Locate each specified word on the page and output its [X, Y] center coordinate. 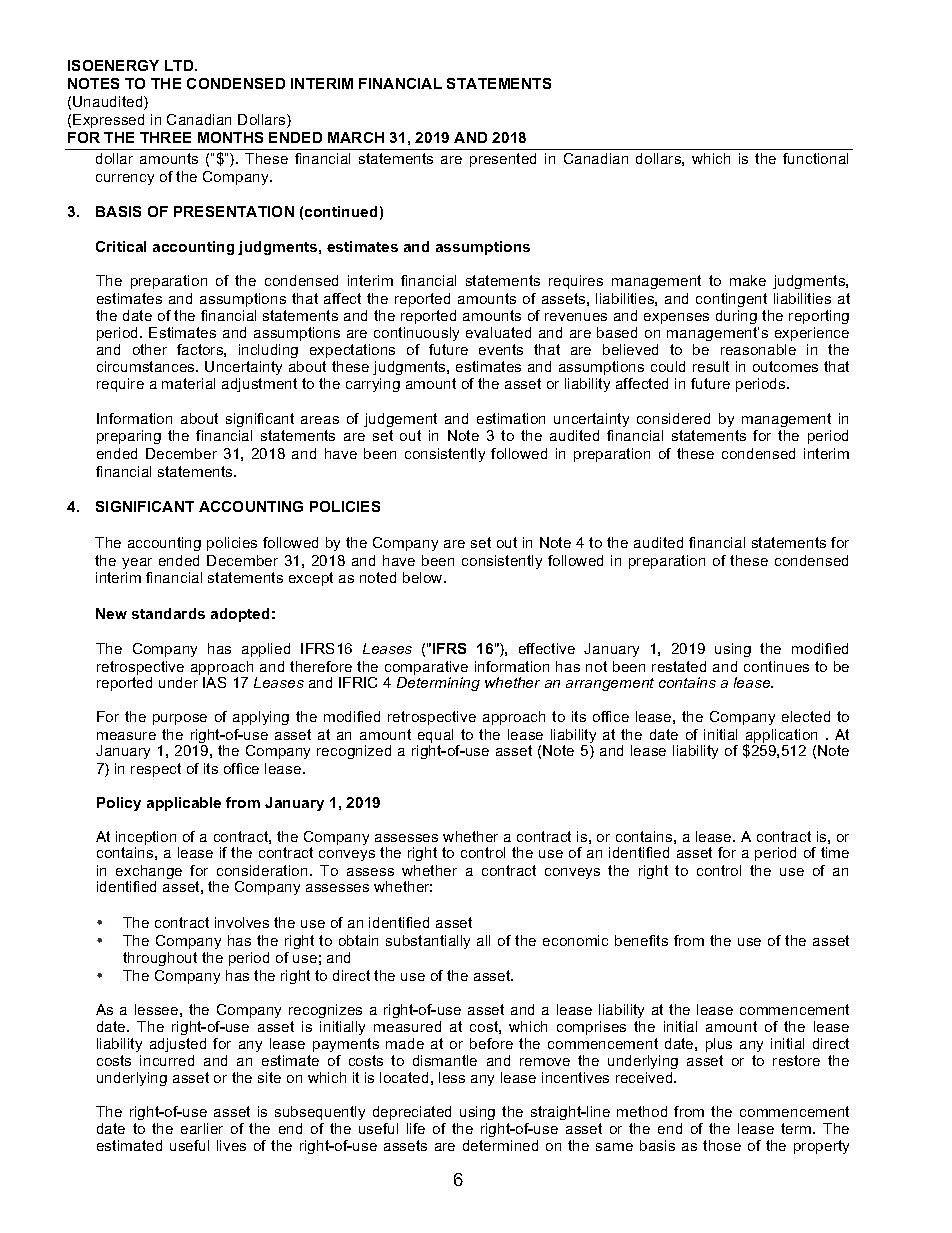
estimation [511, 418]
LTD [180, 65]
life [416, 1128]
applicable [184, 804]
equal [435, 737]
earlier [202, 1128]
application [782, 737]
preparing [129, 437]
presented [503, 160]
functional [815, 158]
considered [673, 418]
